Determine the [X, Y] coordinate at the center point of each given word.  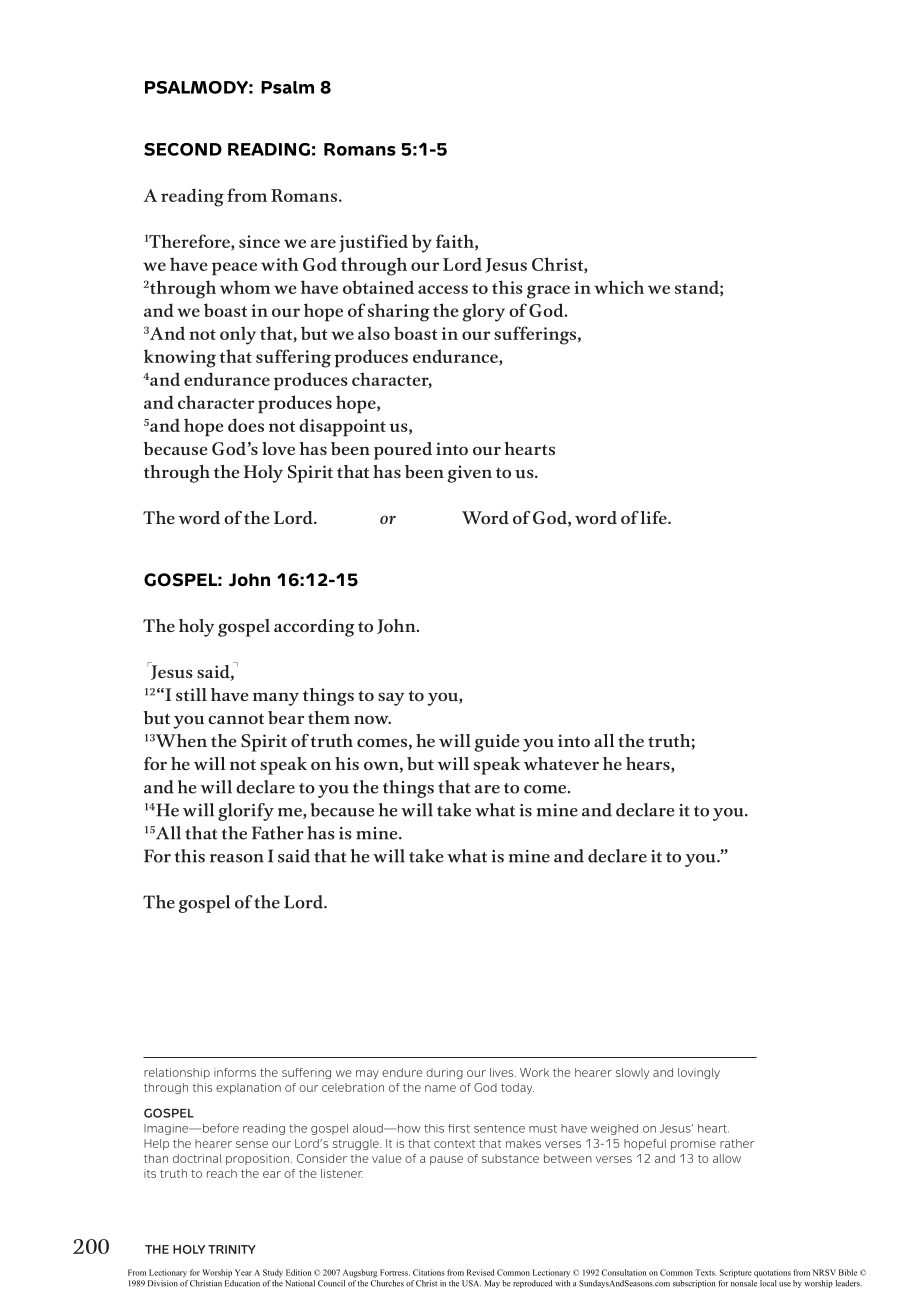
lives [503, 1072]
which [619, 287]
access [443, 289]
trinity [232, 1249]
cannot [236, 718]
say [391, 699]
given [469, 474]
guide [496, 743]
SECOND [183, 149]
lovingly [699, 1073]
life [654, 517]
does [246, 425]
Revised [480, 1272]
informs [235, 1072]
